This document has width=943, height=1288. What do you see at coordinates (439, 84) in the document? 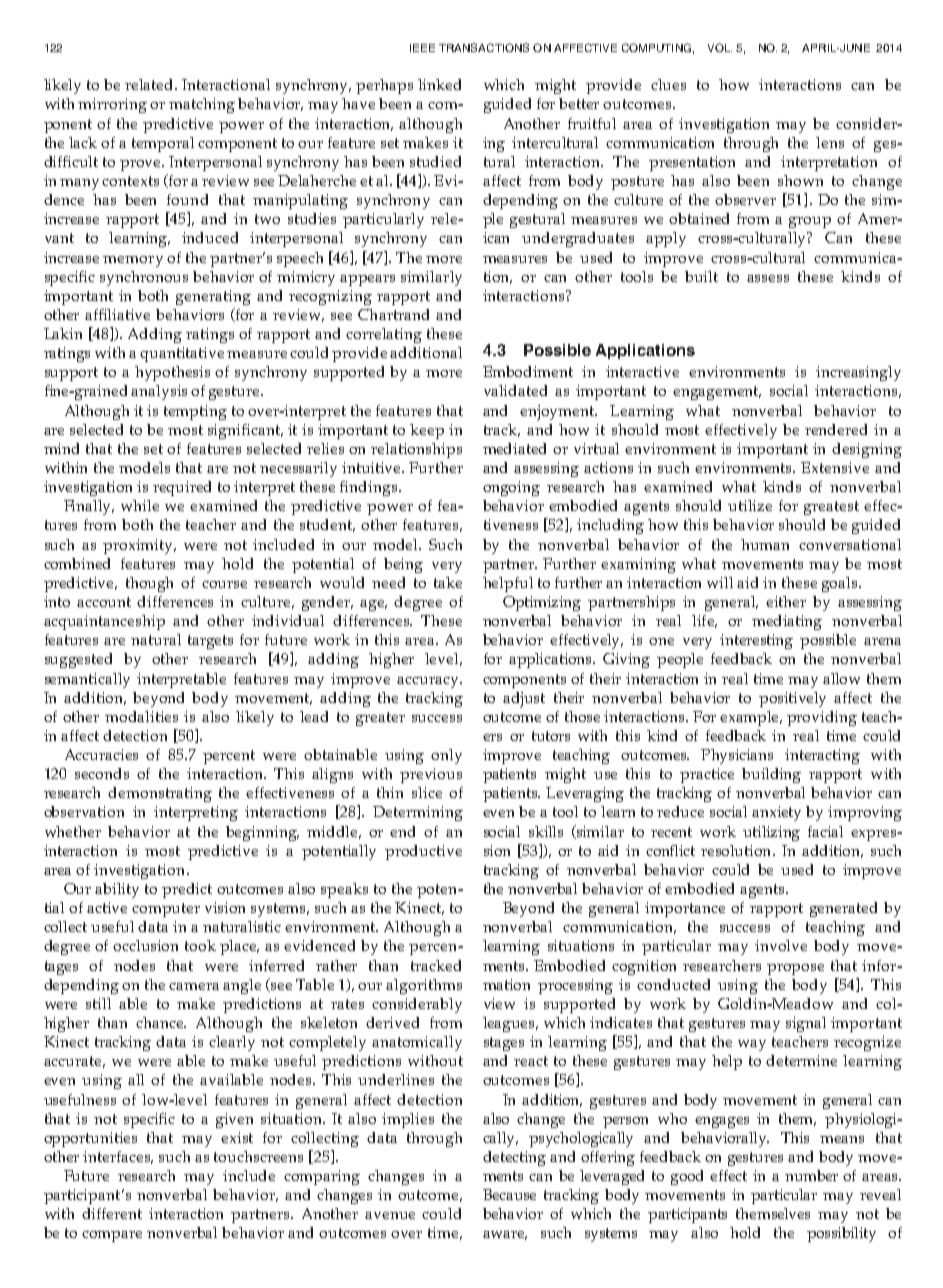
I see `linked` at bounding box center [439, 84].
